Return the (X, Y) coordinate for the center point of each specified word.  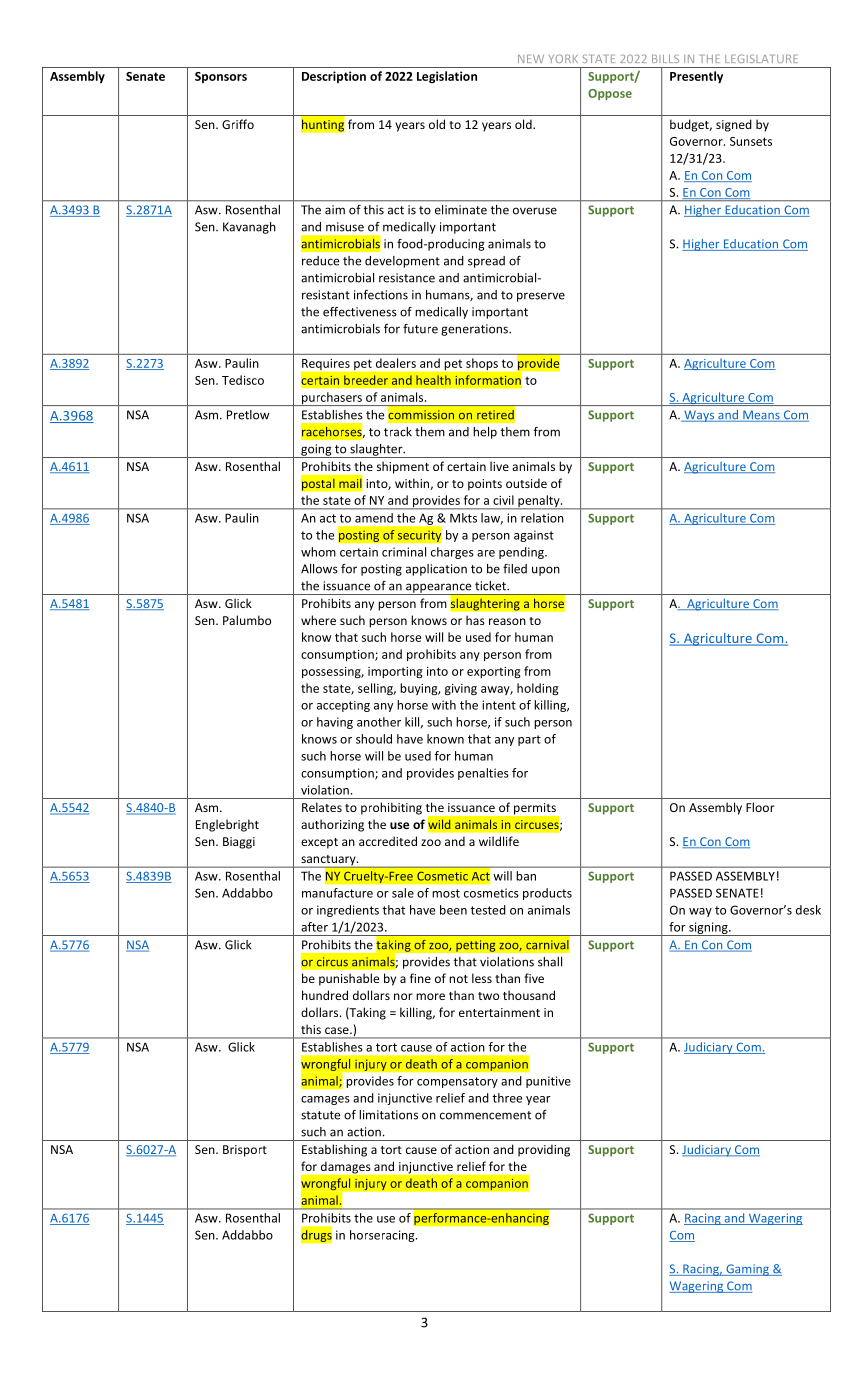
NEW (531, 59)
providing (544, 1150)
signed (734, 125)
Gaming (747, 1270)
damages (345, 1168)
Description (334, 77)
